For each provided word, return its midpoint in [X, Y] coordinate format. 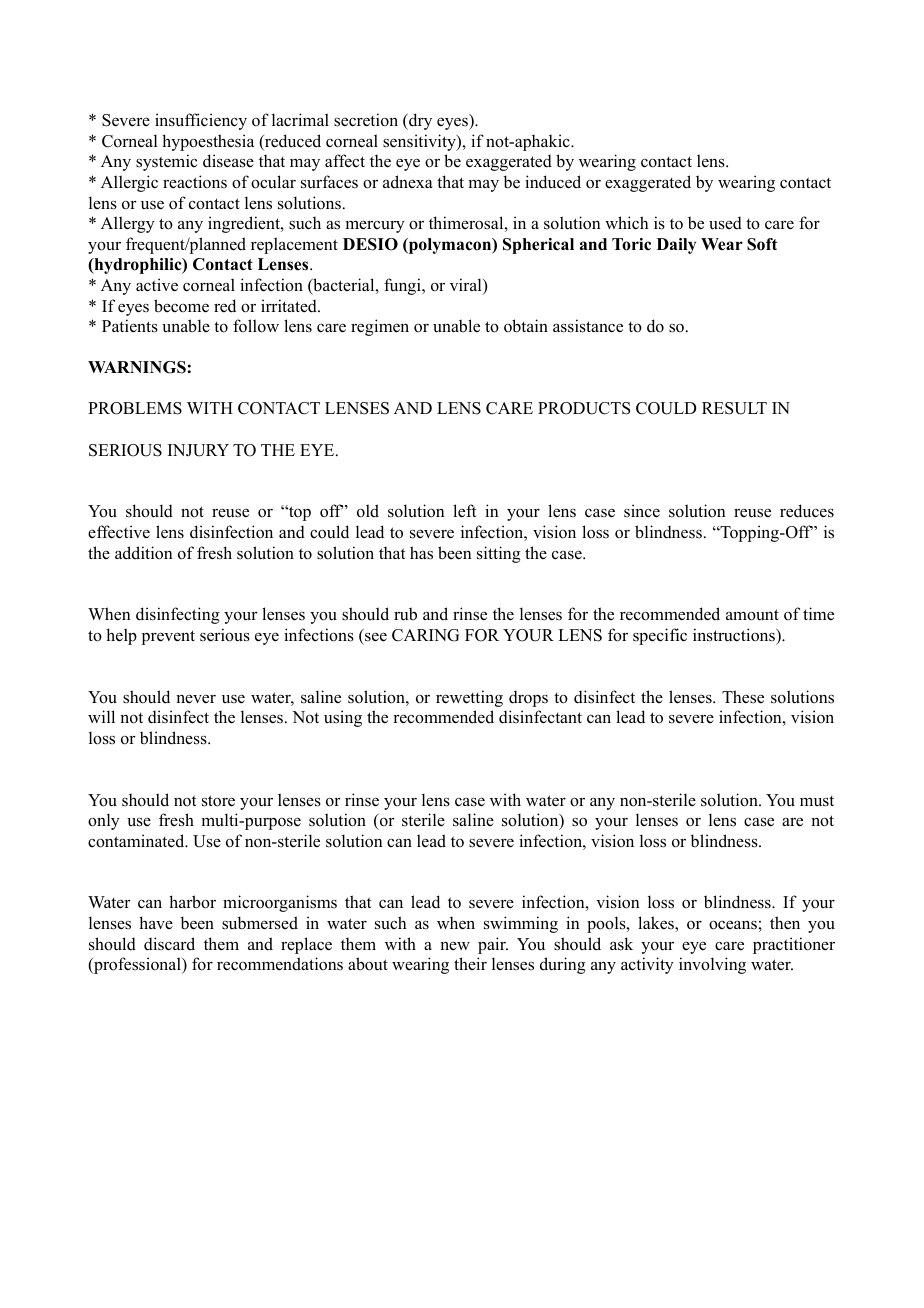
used [725, 223]
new [455, 946]
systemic [166, 162]
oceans [733, 925]
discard [169, 944]
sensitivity [420, 142]
